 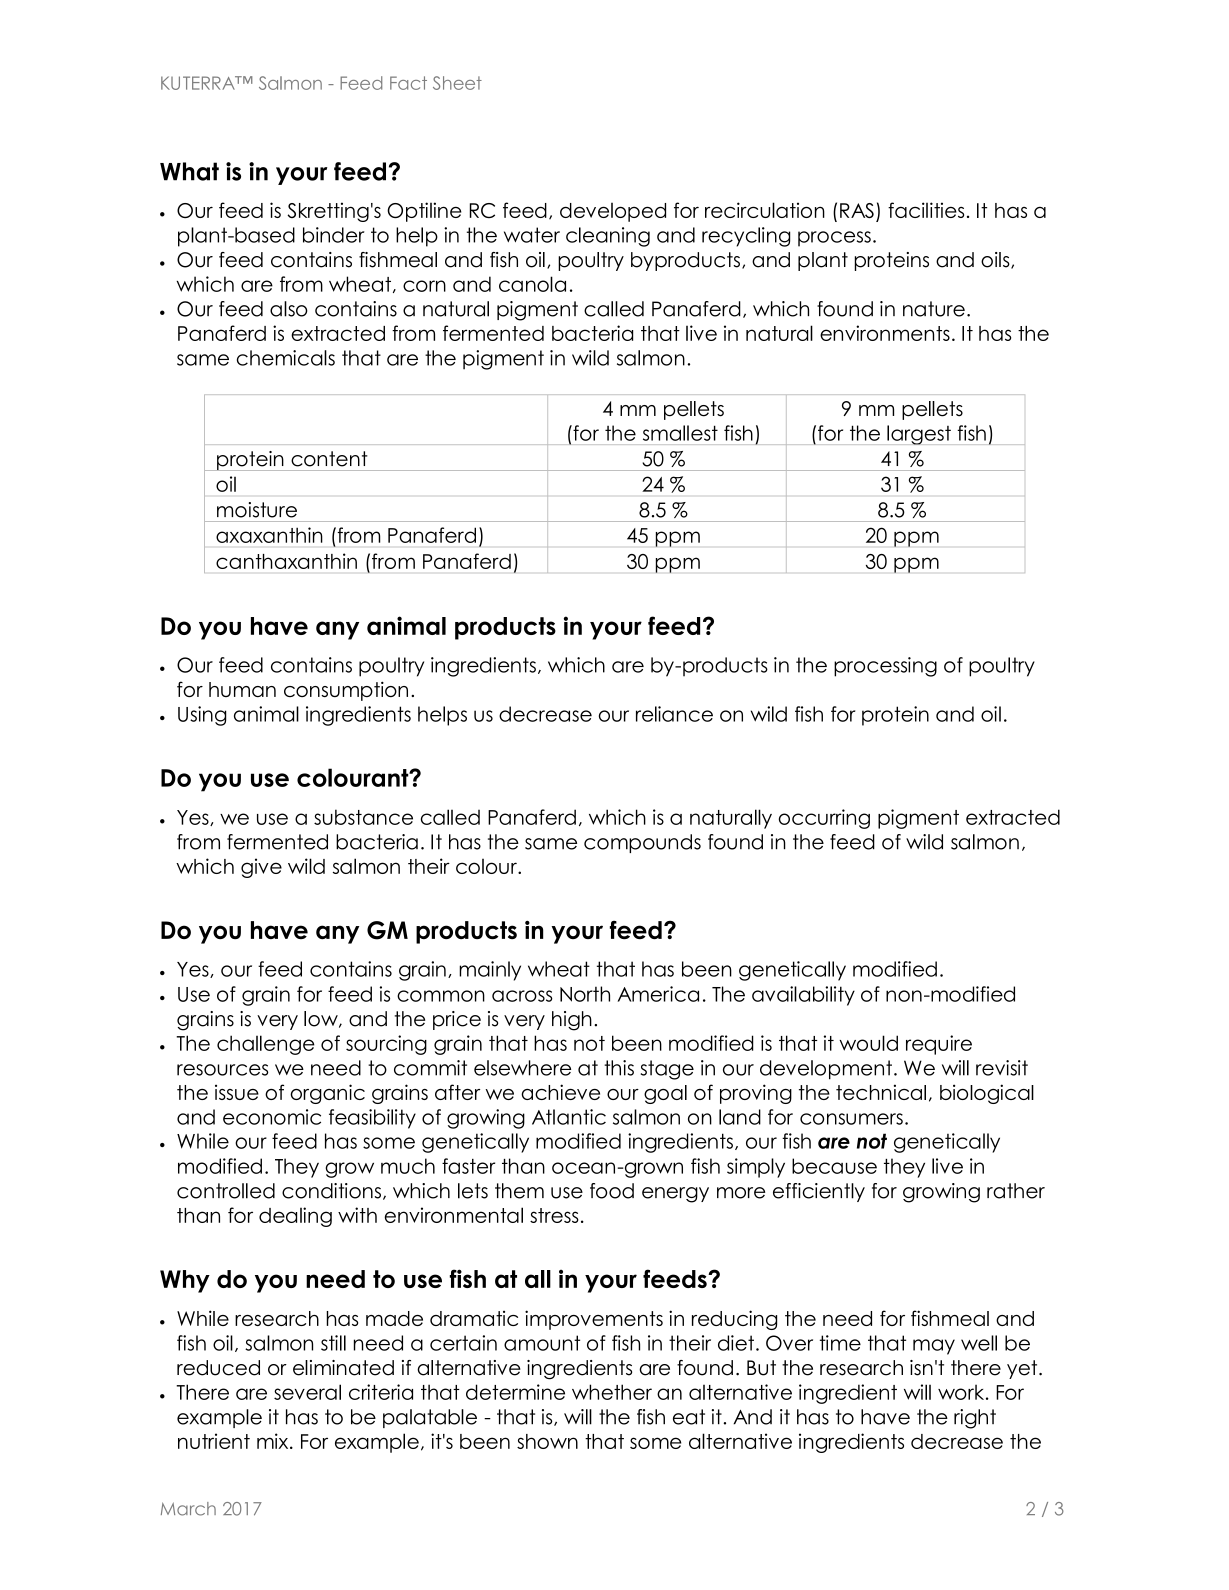 I want to click on largest, so click(x=919, y=435).
